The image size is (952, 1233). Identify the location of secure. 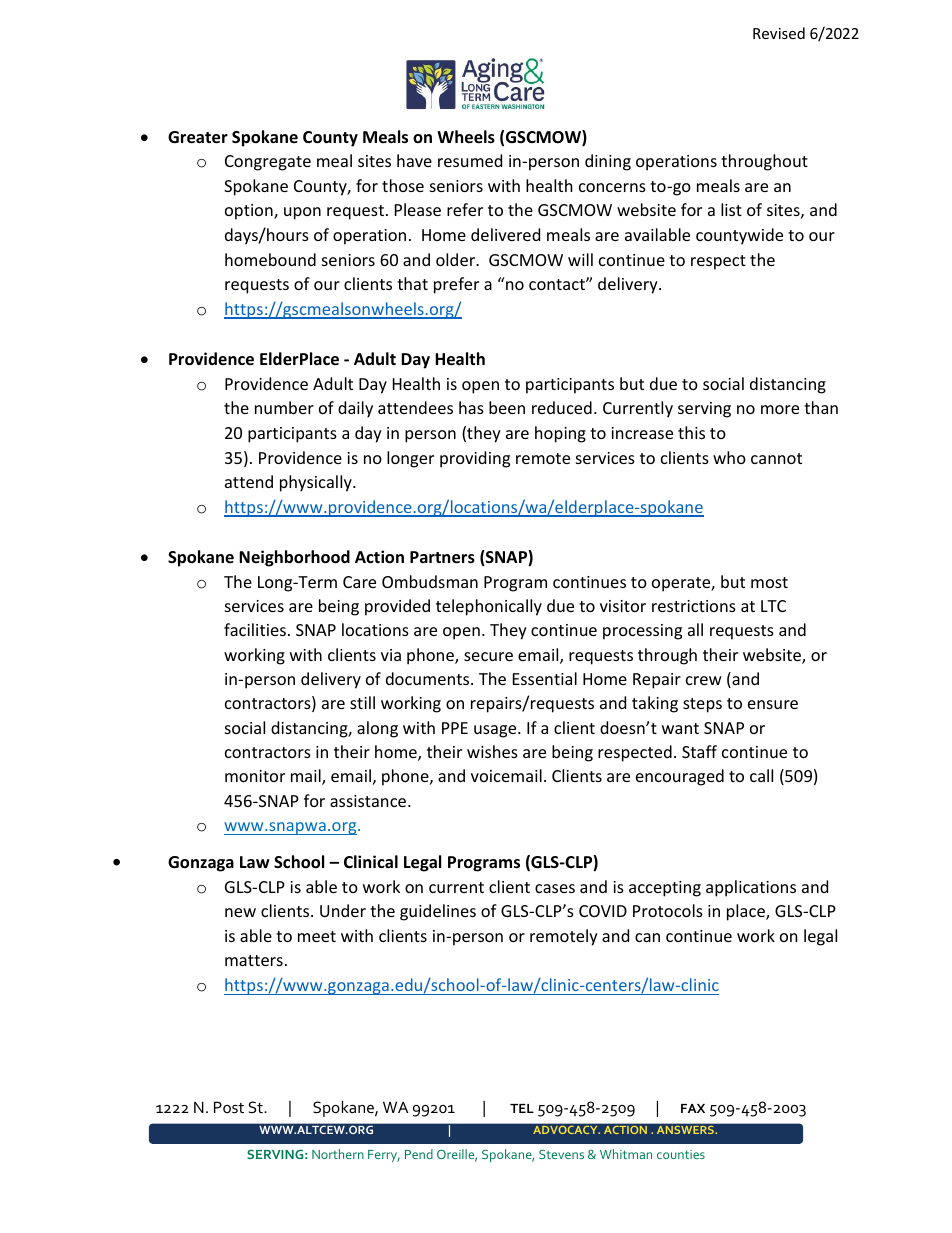
(488, 656).
